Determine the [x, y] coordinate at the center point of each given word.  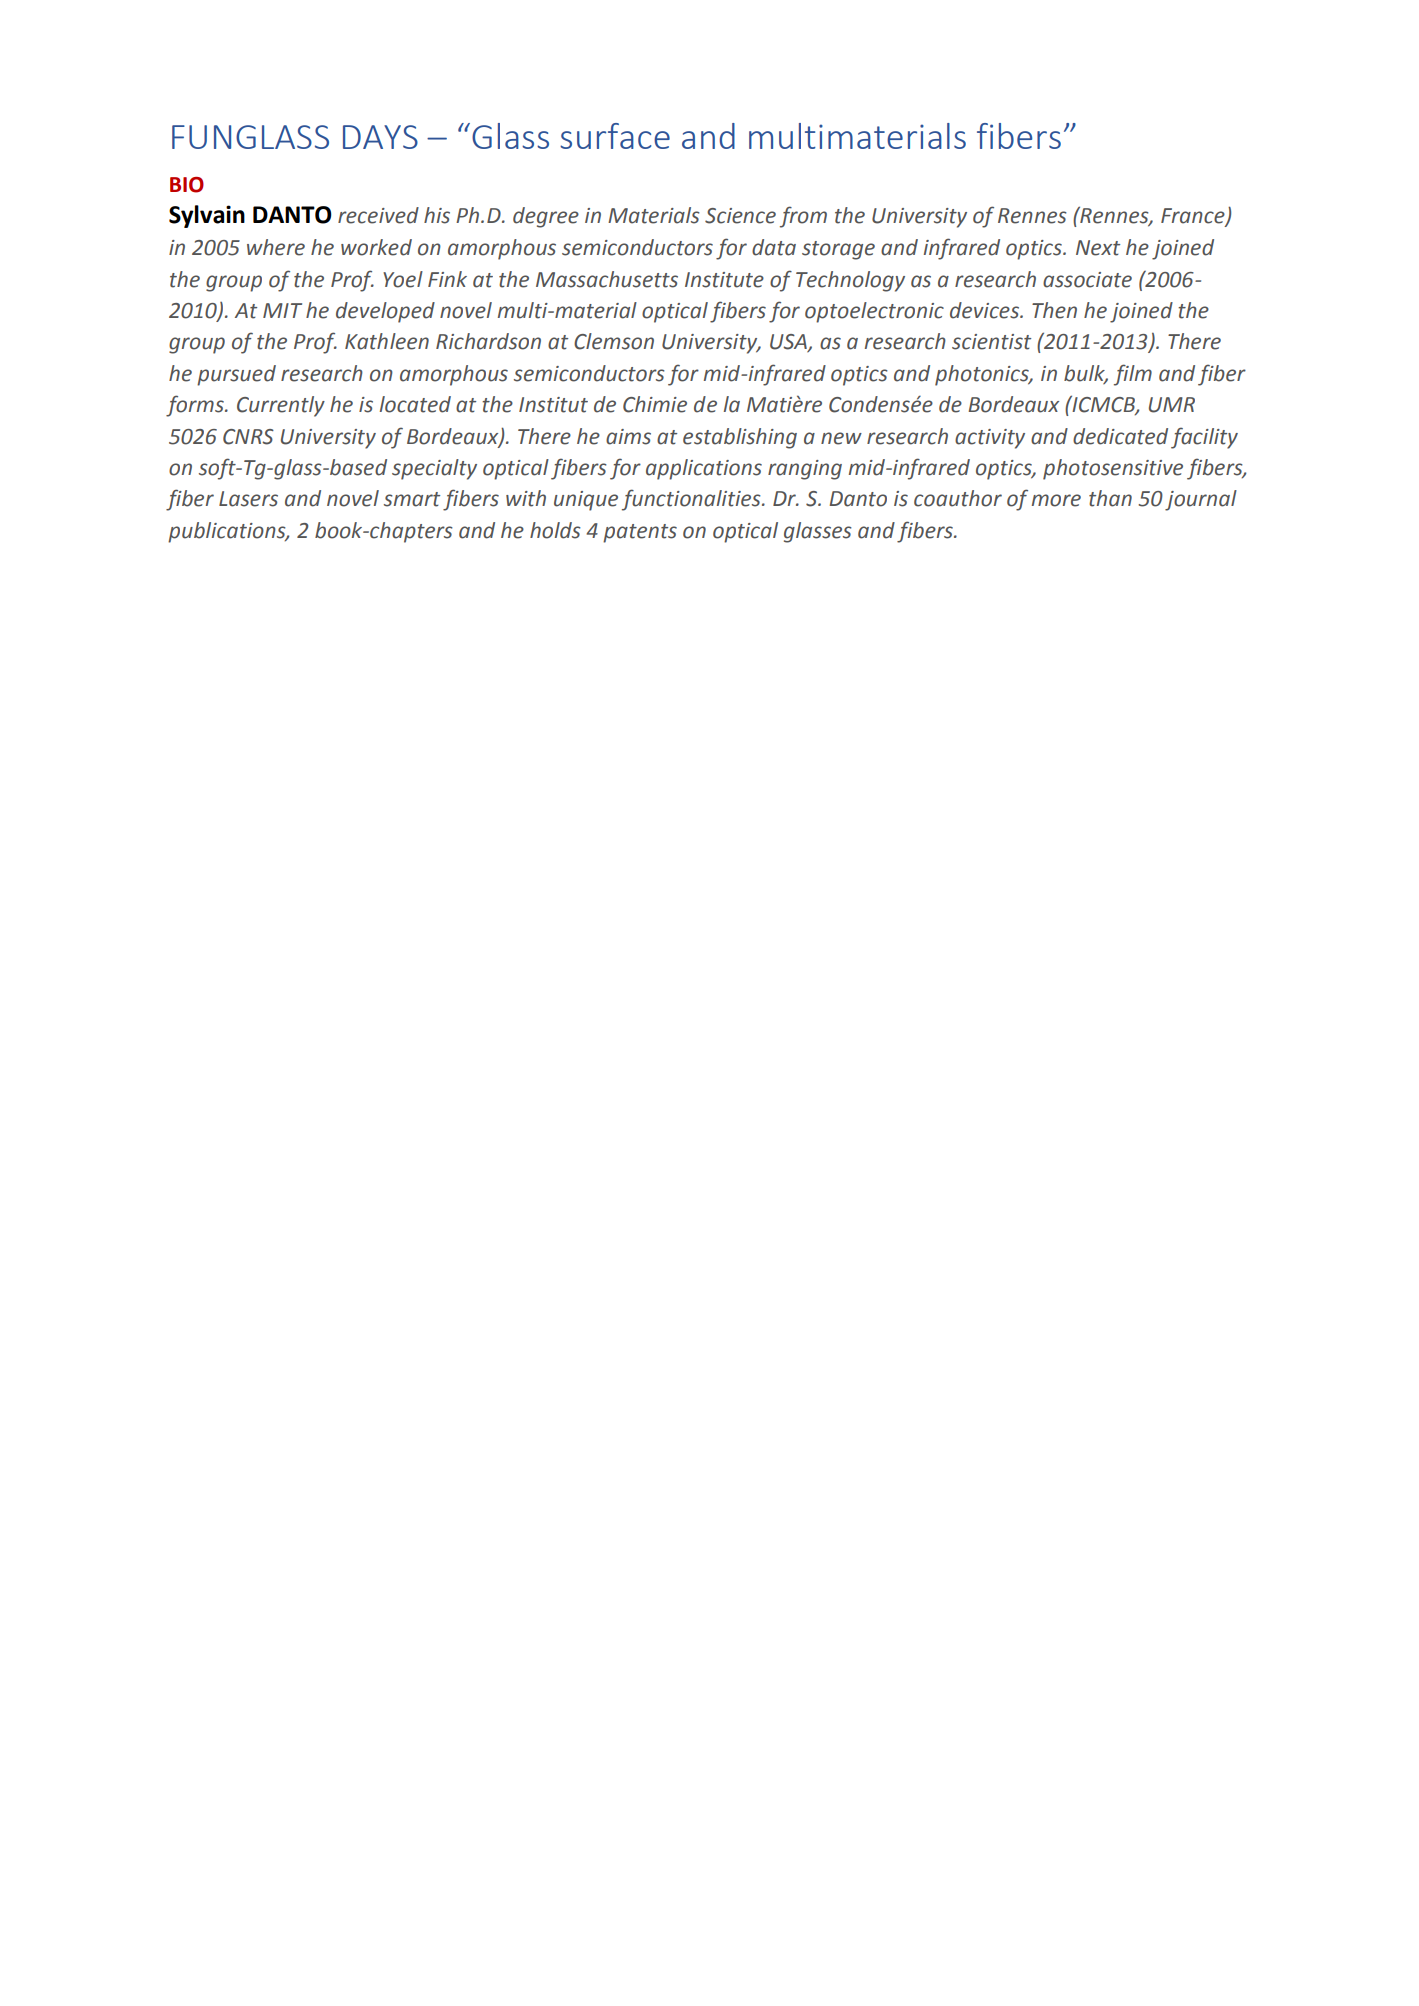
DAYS [380, 137]
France [1194, 216]
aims [628, 437]
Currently [281, 406]
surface [615, 136]
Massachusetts [607, 279]
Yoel [403, 279]
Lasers [248, 499]
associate [1087, 280]
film [1133, 375]
